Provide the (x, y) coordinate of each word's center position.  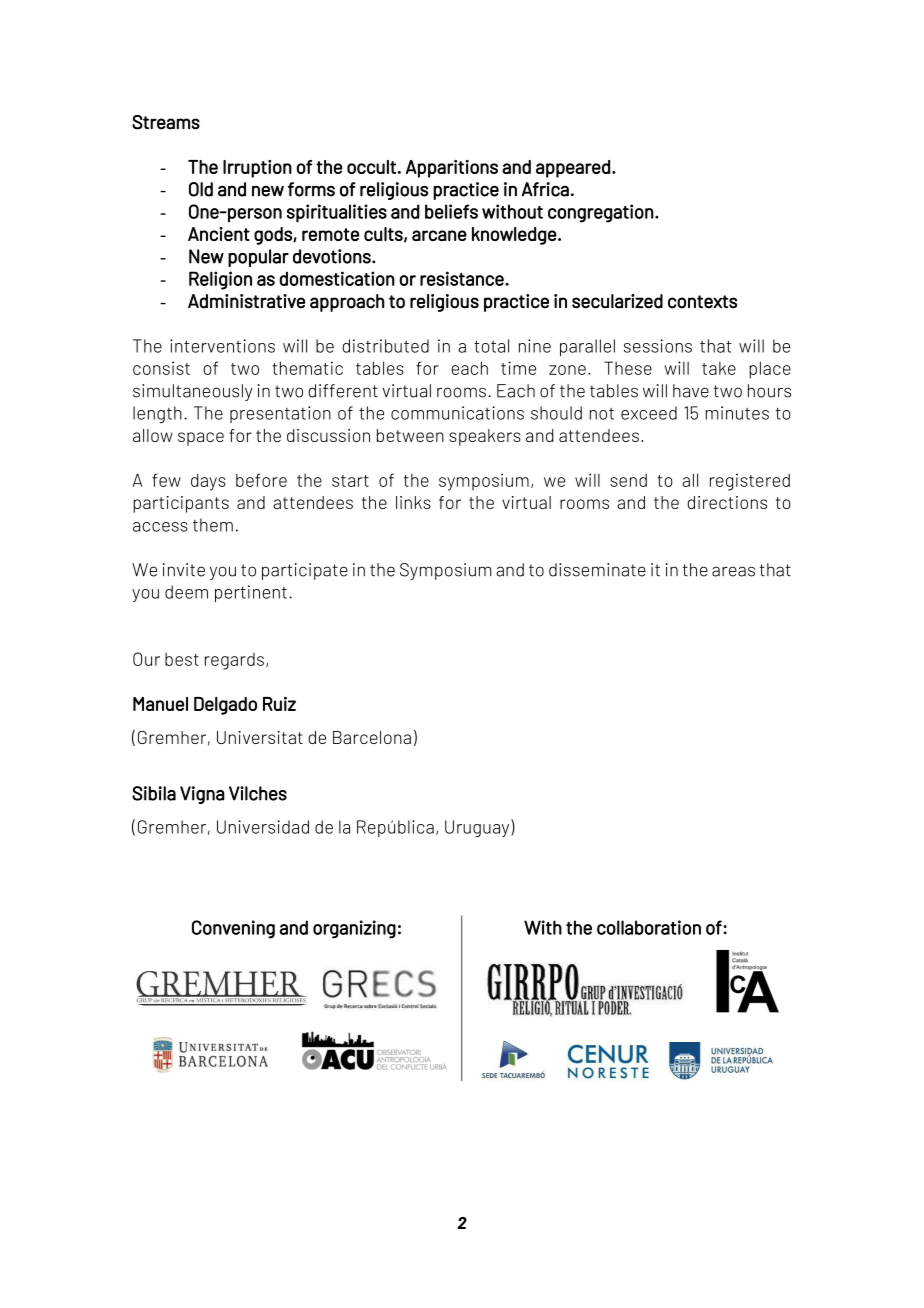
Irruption (257, 169)
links (413, 502)
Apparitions (452, 169)
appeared (573, 169)
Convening (233, 929)
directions (727, 502)
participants (181, 504)
